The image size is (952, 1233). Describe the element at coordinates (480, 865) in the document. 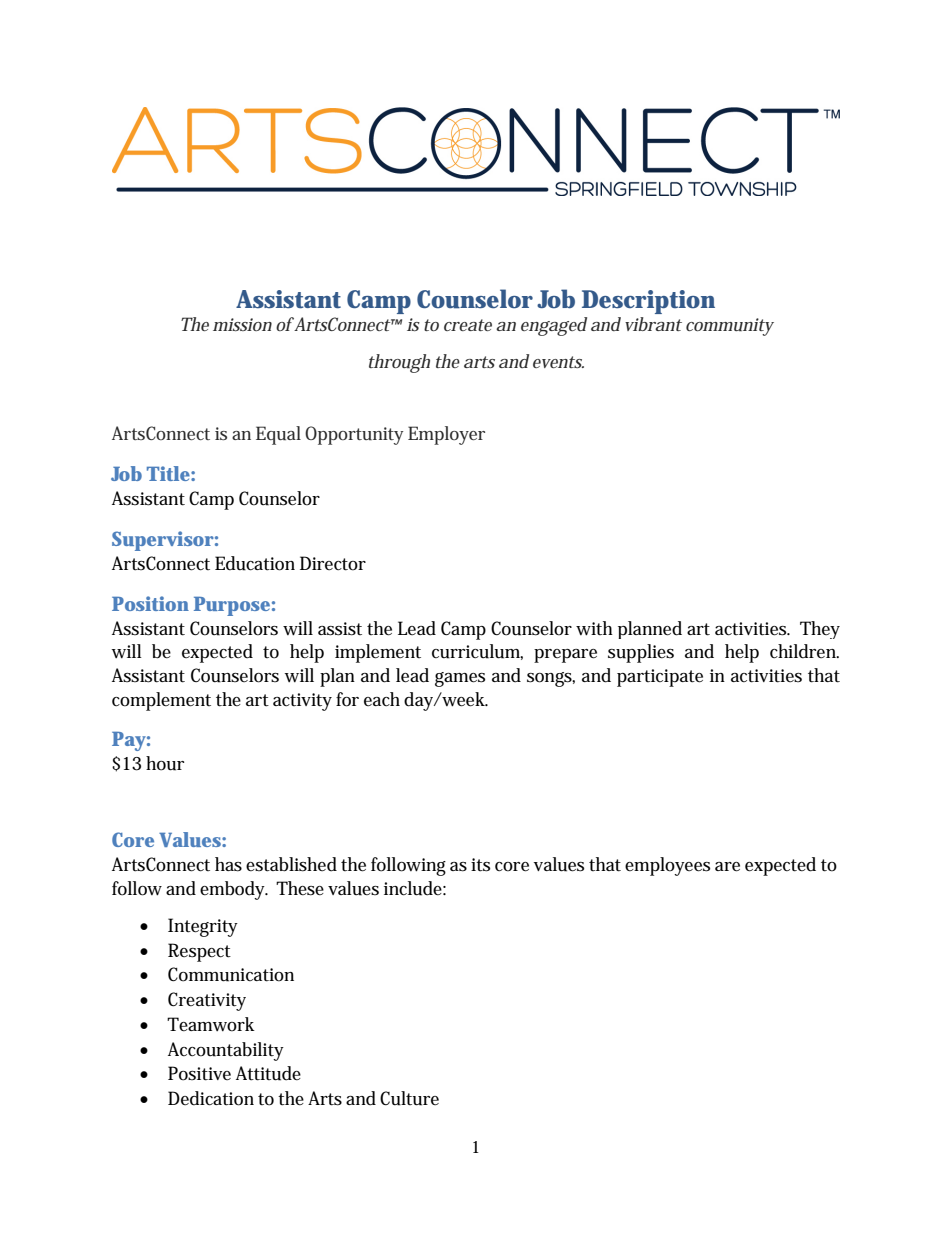

I see `its` at that location.
